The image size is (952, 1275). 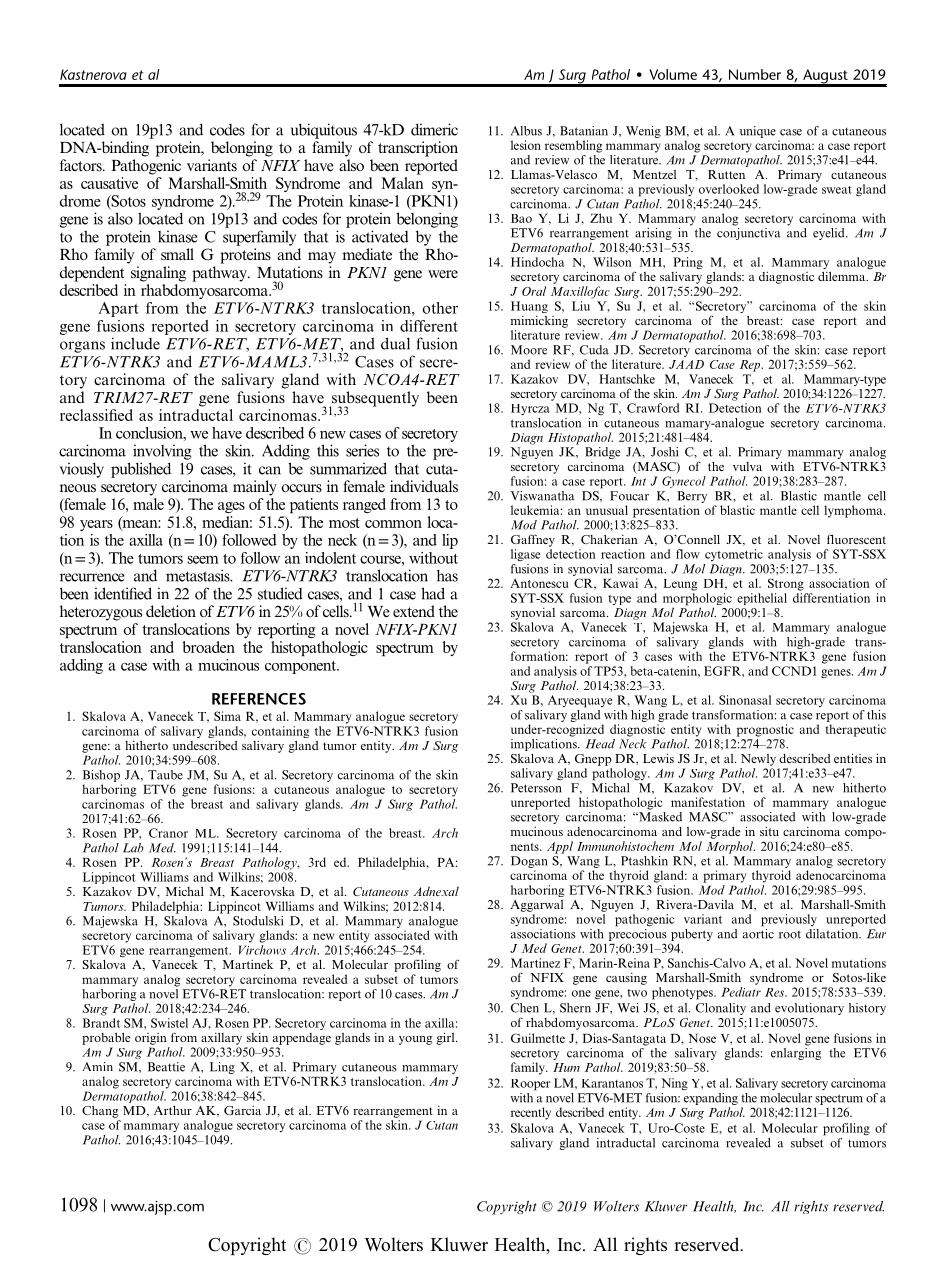 What do you see at coordinates (758, 132) in the document?
I see `unique` at bounding box center [758, 132].
